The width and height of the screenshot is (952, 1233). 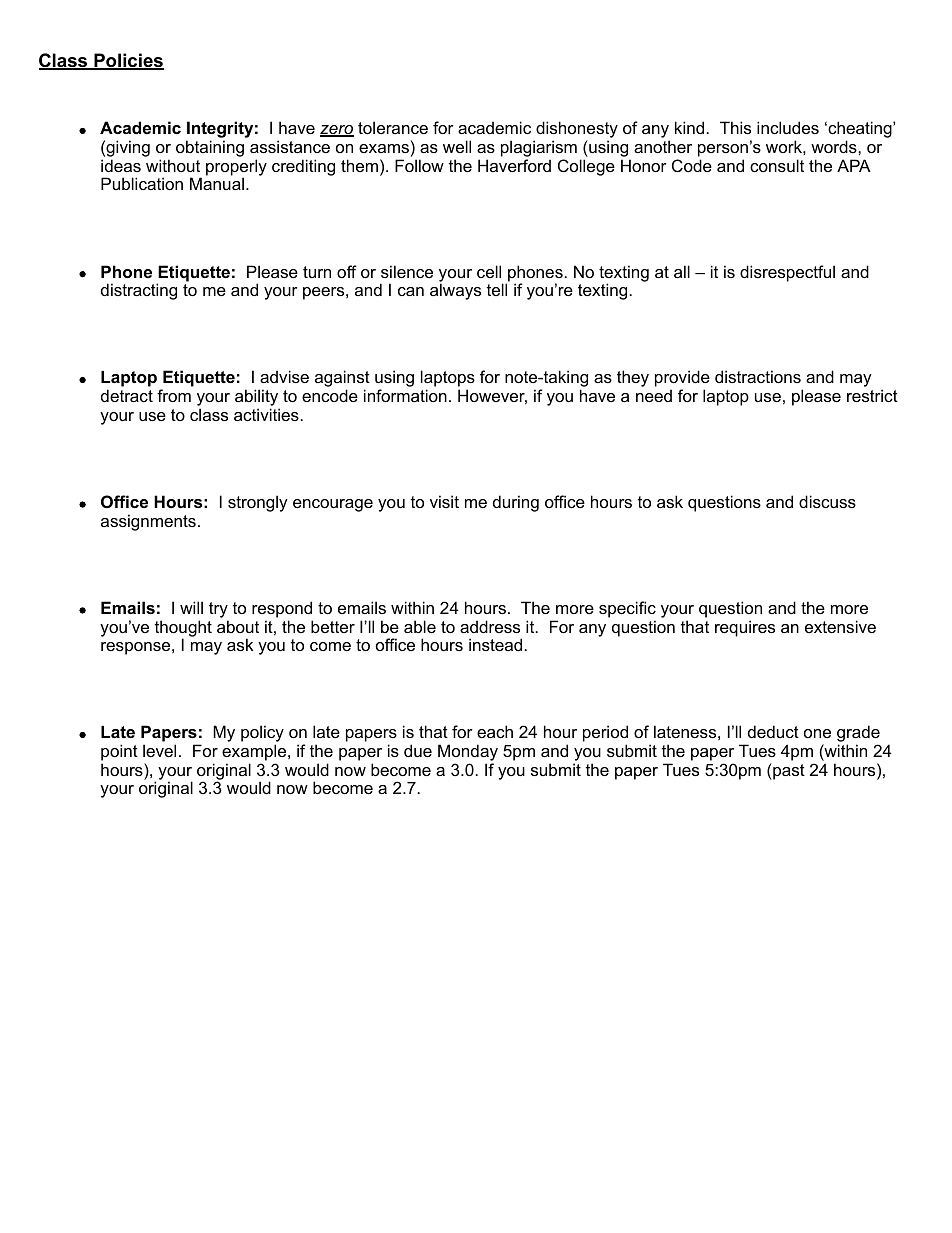 What do you see at coordinates (827, 501) in the screenshot?
I see `discuss` at bounding box center [827, 501].
